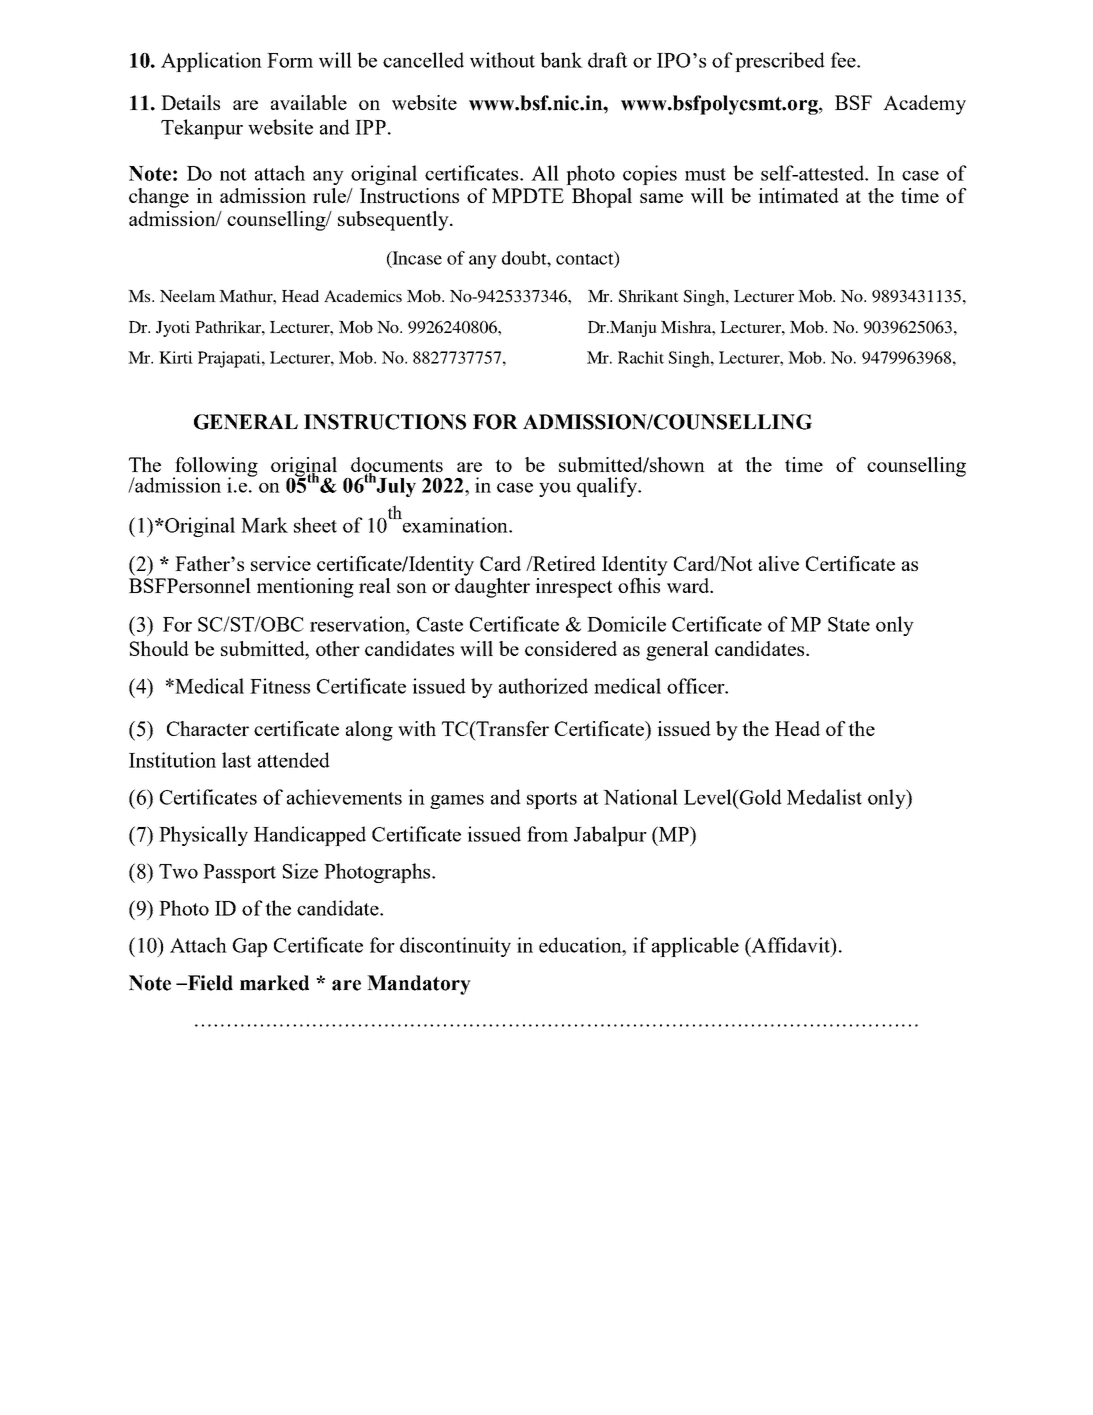 This screenshot has width=1093, height=1415. Describe the element at coordinates (555, 490) in the screenshot. I see `you` at that location.
